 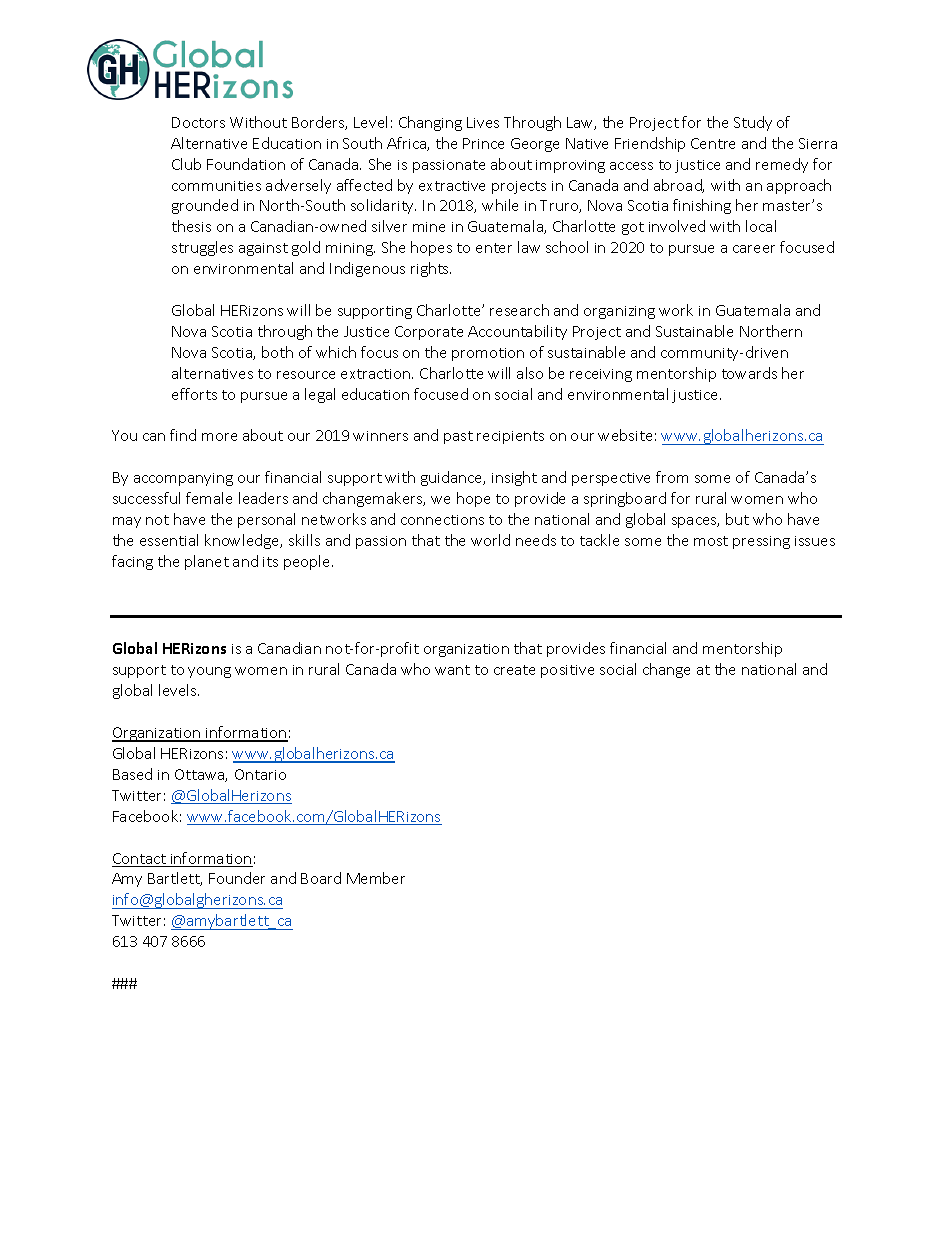 What do you see at coordinates (376, 878) in the screenshot?
I see `Member` at bounding box center [376, 878].
